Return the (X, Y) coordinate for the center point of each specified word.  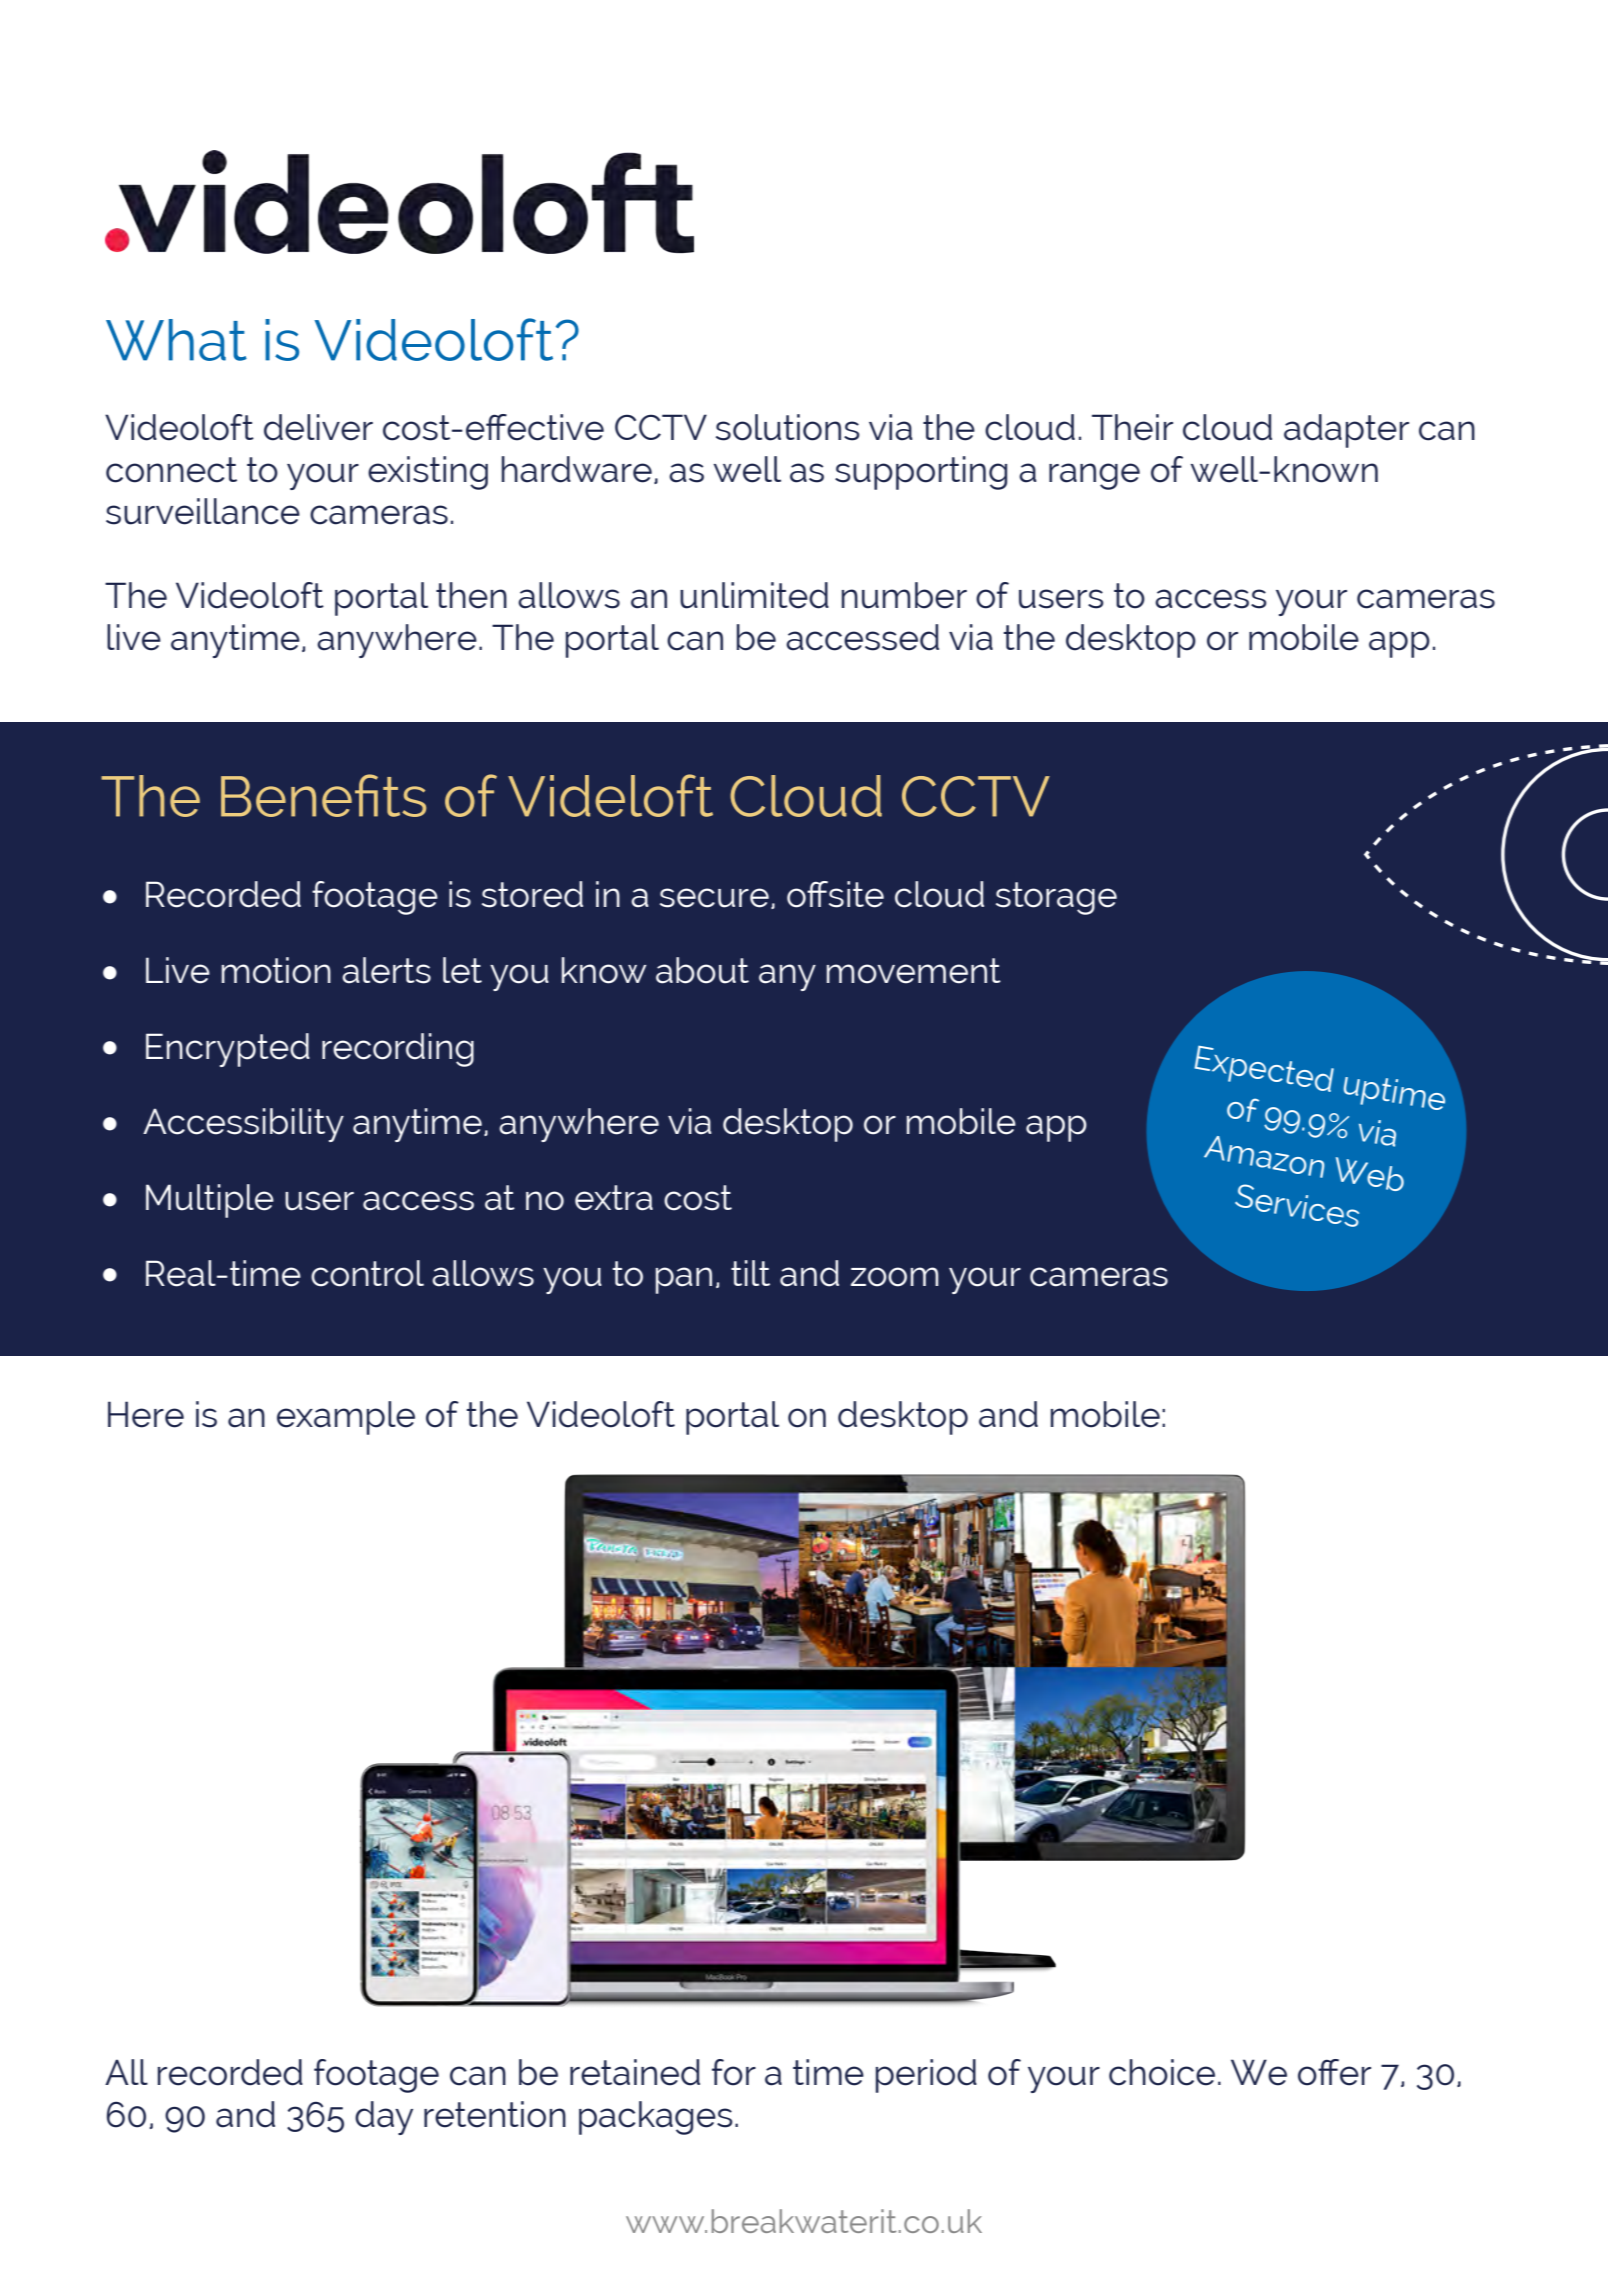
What (176, 340)
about (702, 970)
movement (914, 971)
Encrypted (228, 1050)
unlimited (754, 595)
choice (1162, 2072)
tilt (750, 1273)
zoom (894, 1277)
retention (495, 2114)
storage (1056, 898)
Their (1132, 427)
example (346, 1418)
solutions (788, 427)
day (384, 2118)
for (734, 2072)
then (471, 595)
